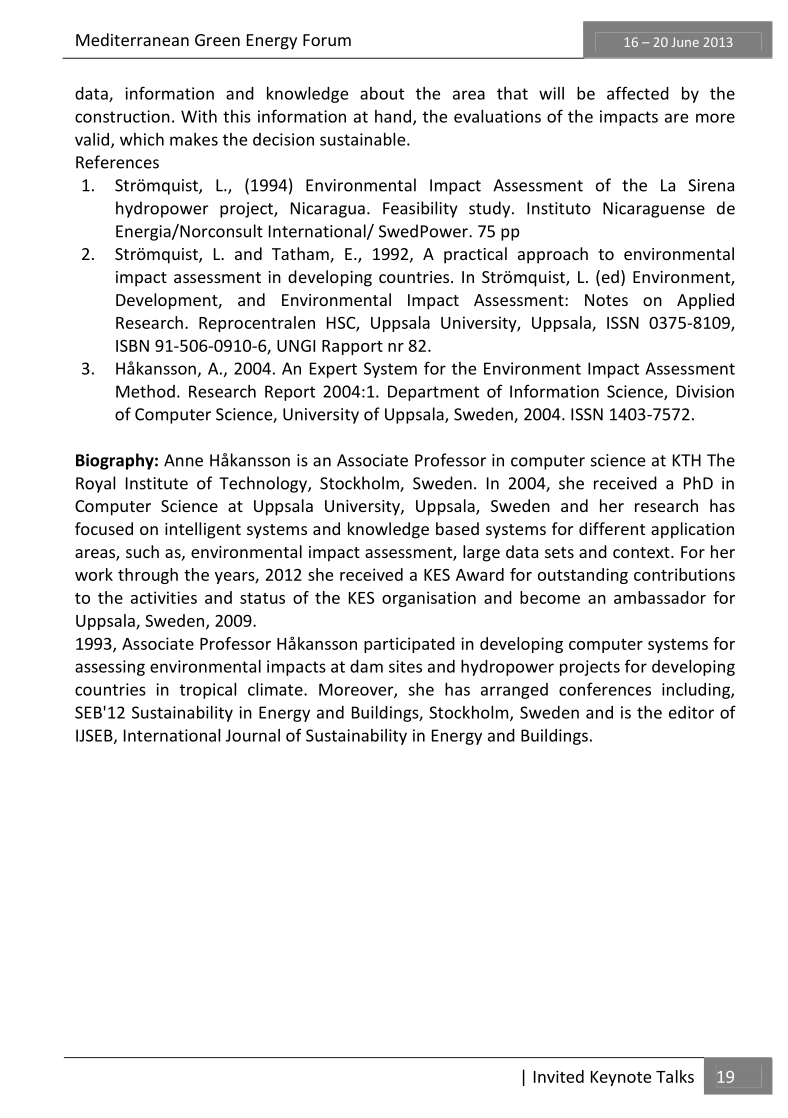  Describe the element at coordinates (638, 93) in the page. I see `affected` at that location.
